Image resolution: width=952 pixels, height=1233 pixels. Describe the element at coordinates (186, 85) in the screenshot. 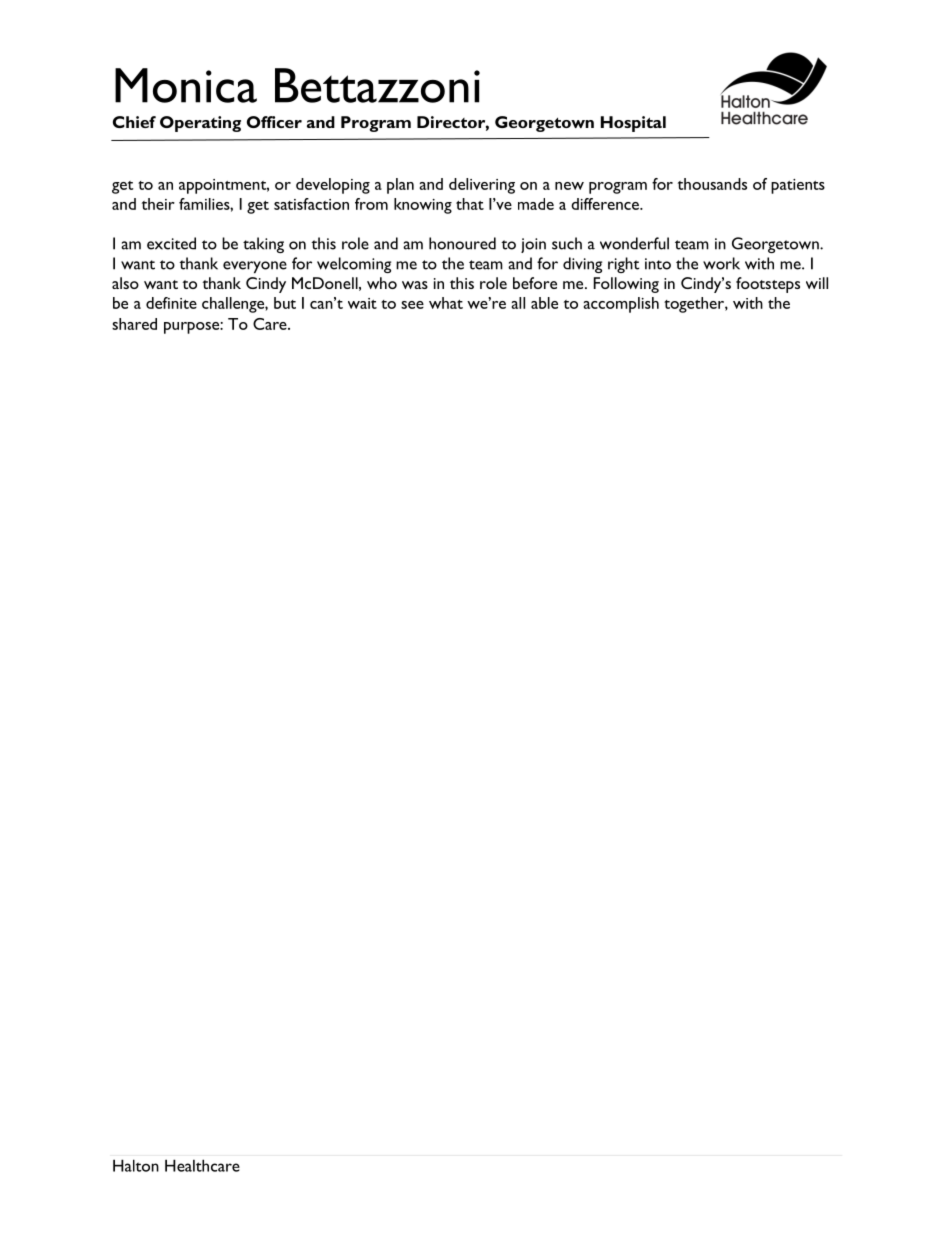

I see `Monica` at that location.
